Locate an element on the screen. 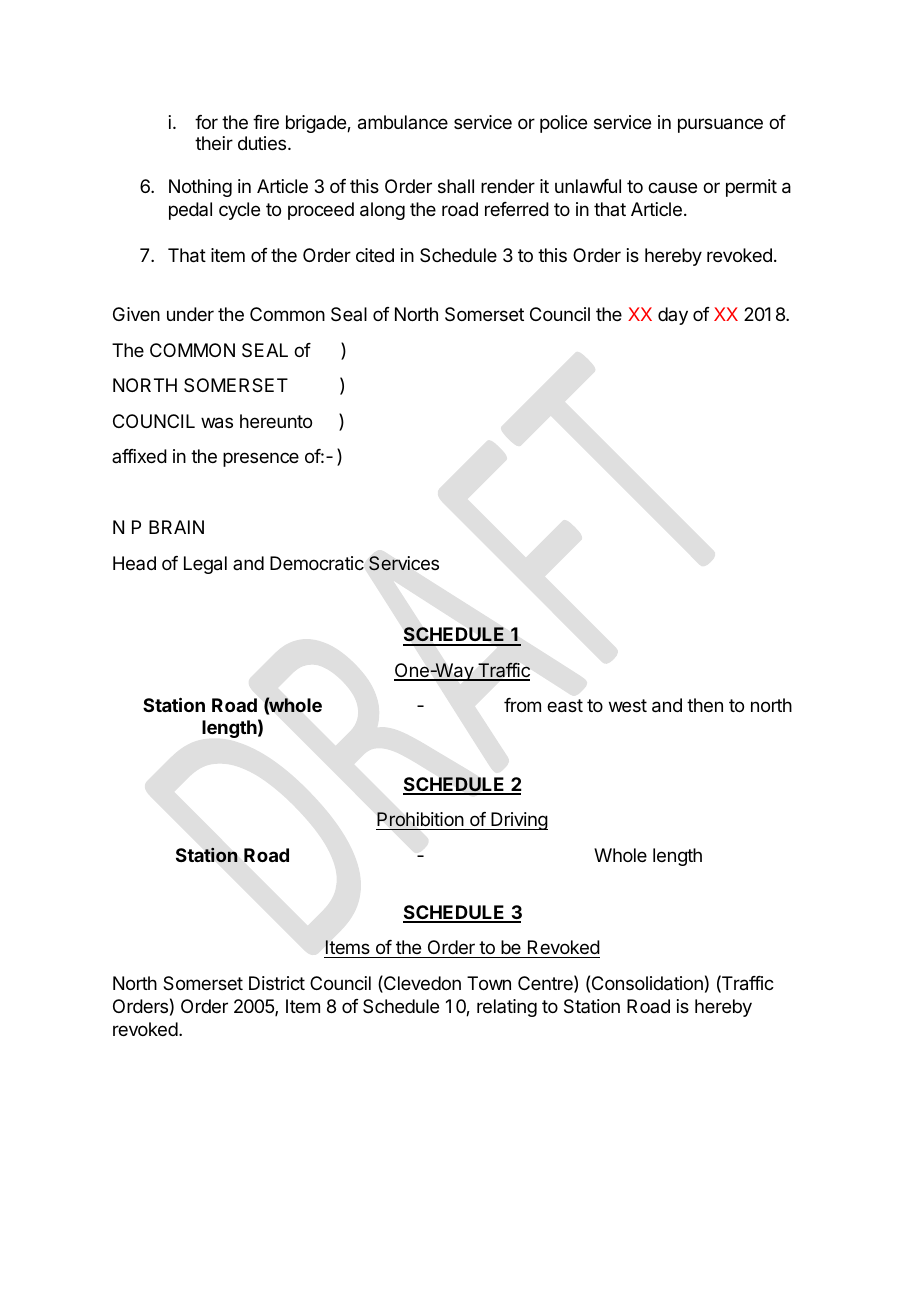  shall is located at coordinates (456, 186).
